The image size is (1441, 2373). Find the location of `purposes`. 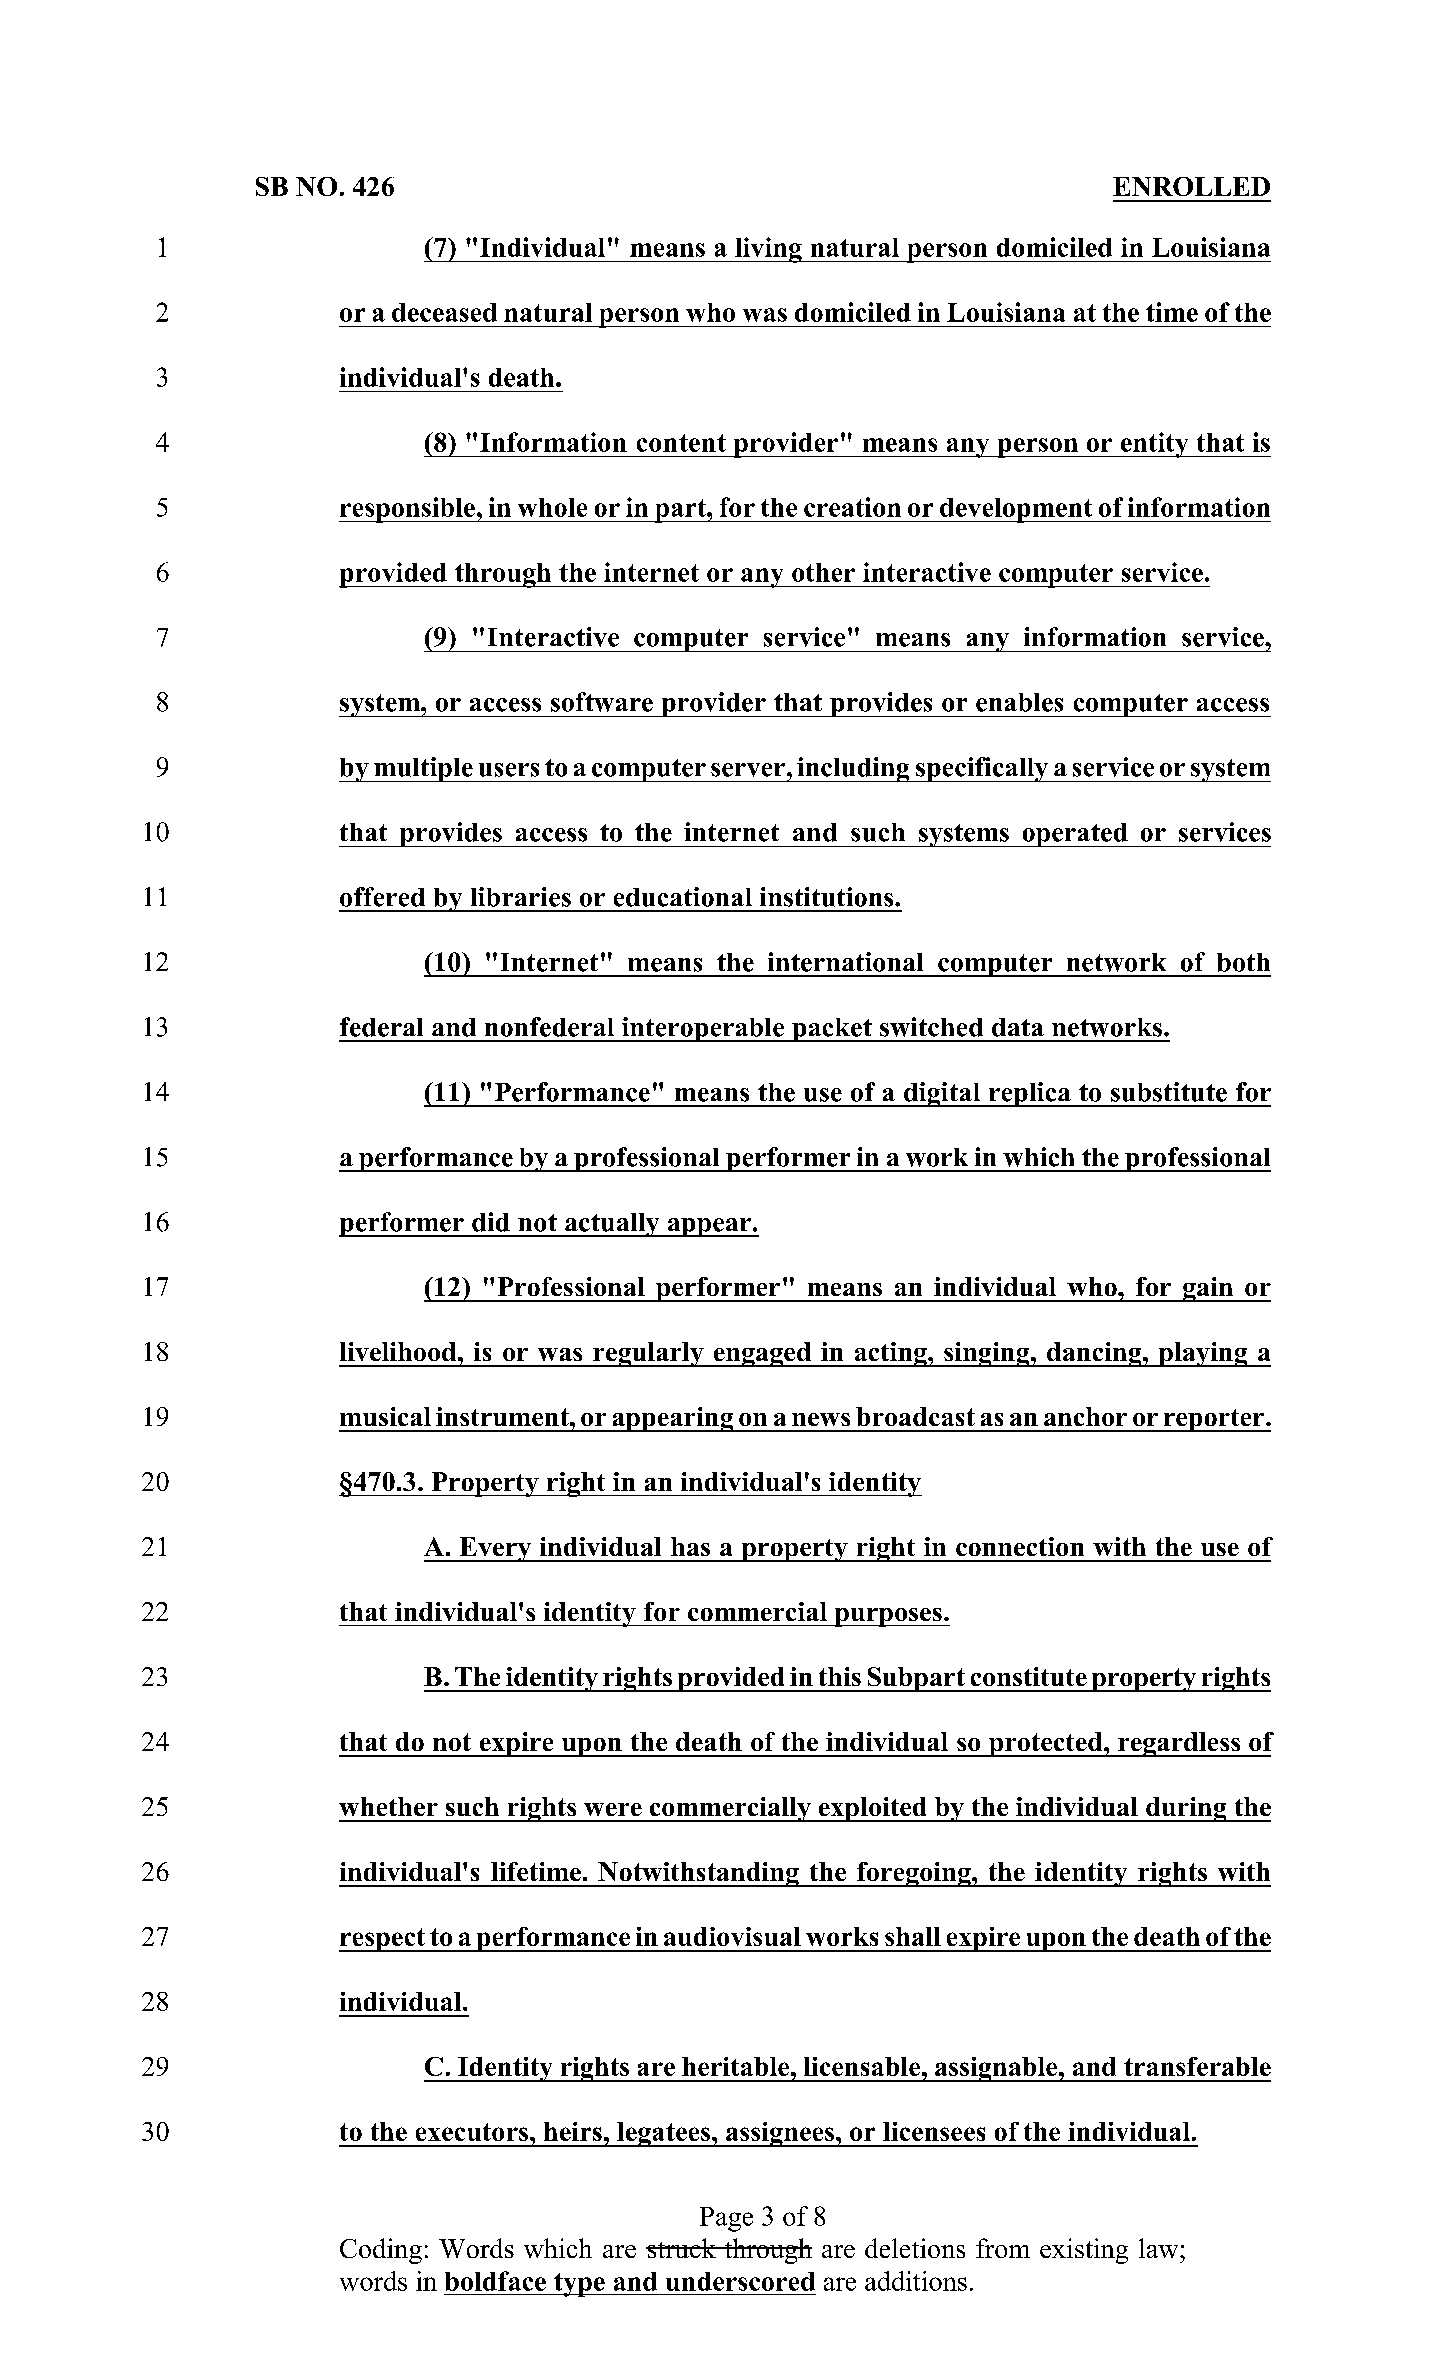

purposes is located at coordinates (888, 1617).
